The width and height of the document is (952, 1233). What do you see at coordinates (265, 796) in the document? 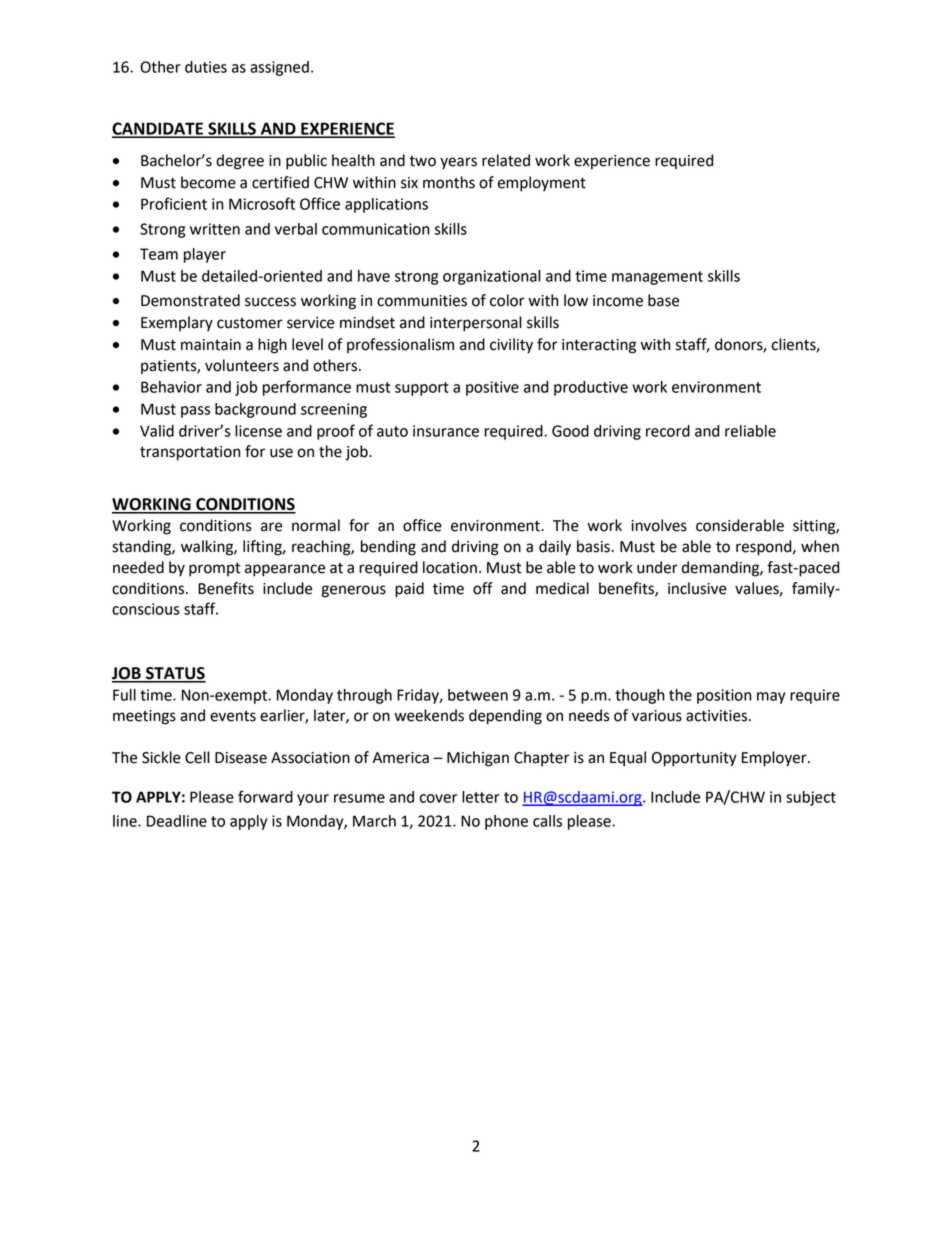
I see `forward` at bounding box center [265, 796].
